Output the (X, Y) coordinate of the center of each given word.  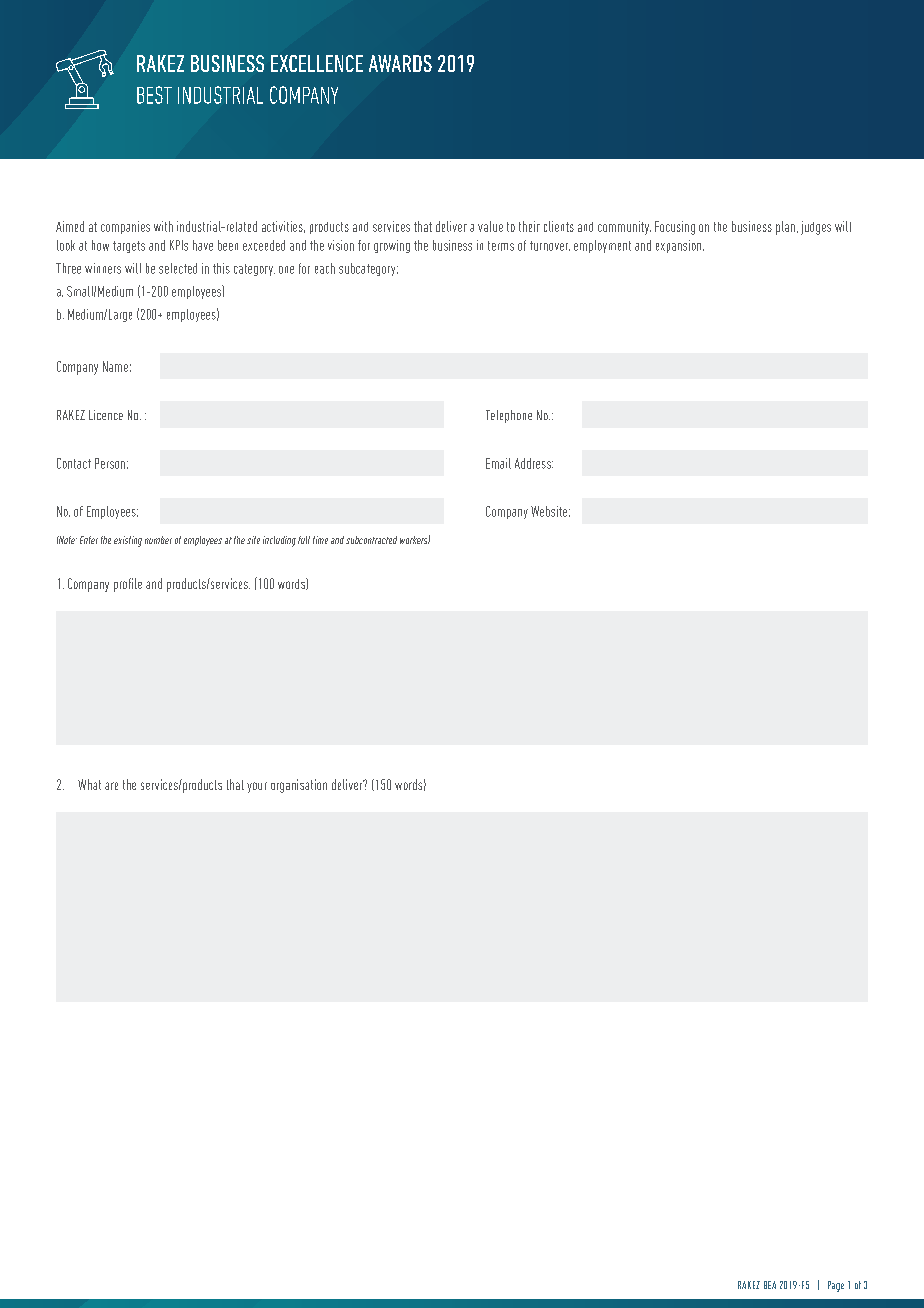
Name (115, 366)
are (111, 786)
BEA (770, 1285)
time (320, 540)
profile (128, 585)
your (257, 787)
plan (785, 228)
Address (534, 463)
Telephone (509, 416)
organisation (299, 786)
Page (836, 1286)
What (89, 784)
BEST (154, 95)
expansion (680, 246)
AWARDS (400, 63)
